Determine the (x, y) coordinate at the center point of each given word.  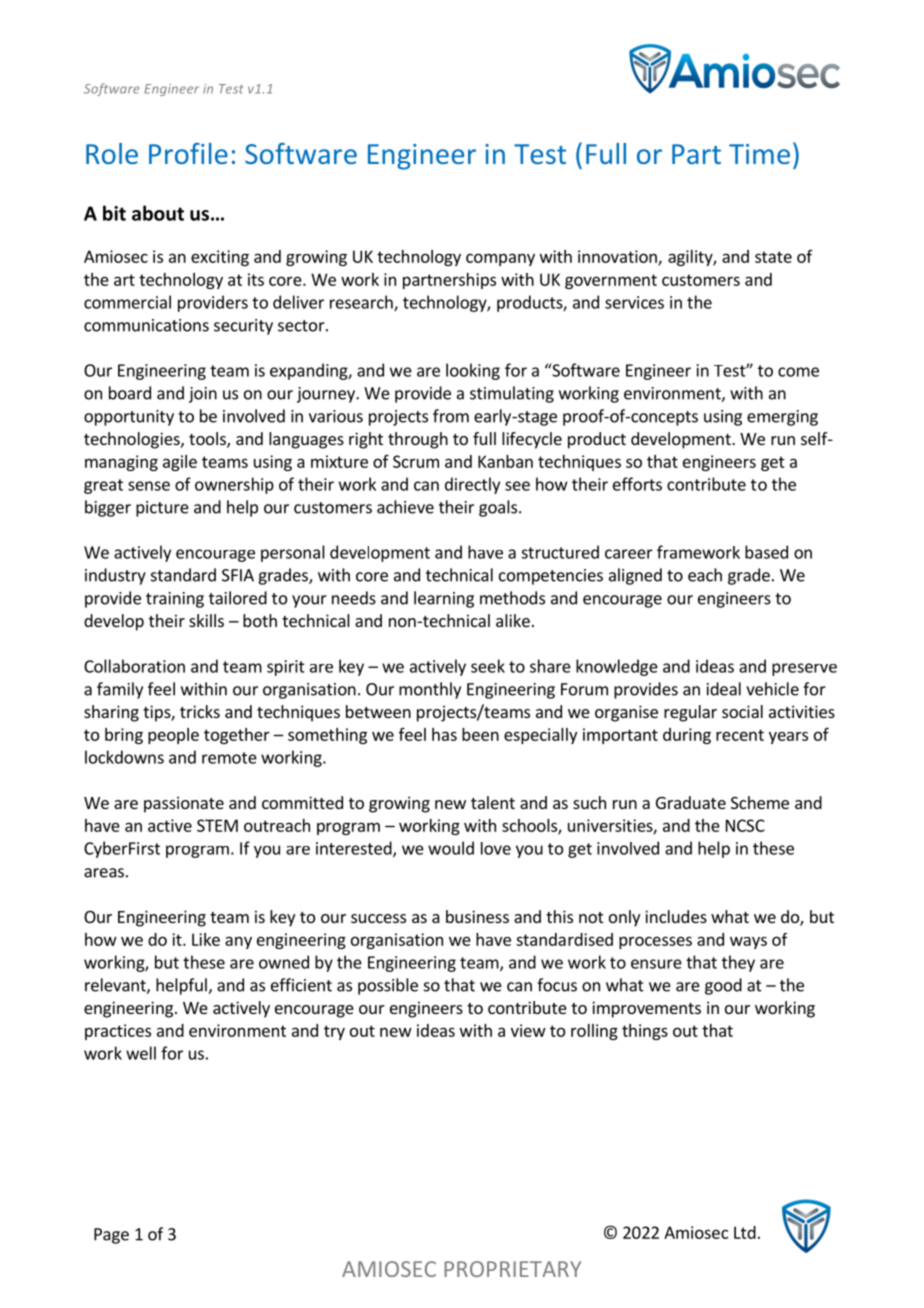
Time (759, 154)
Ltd (745, 1232)
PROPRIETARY (512, 1269)
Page (111, 1236)
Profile (188, 153)
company (500, 259)
